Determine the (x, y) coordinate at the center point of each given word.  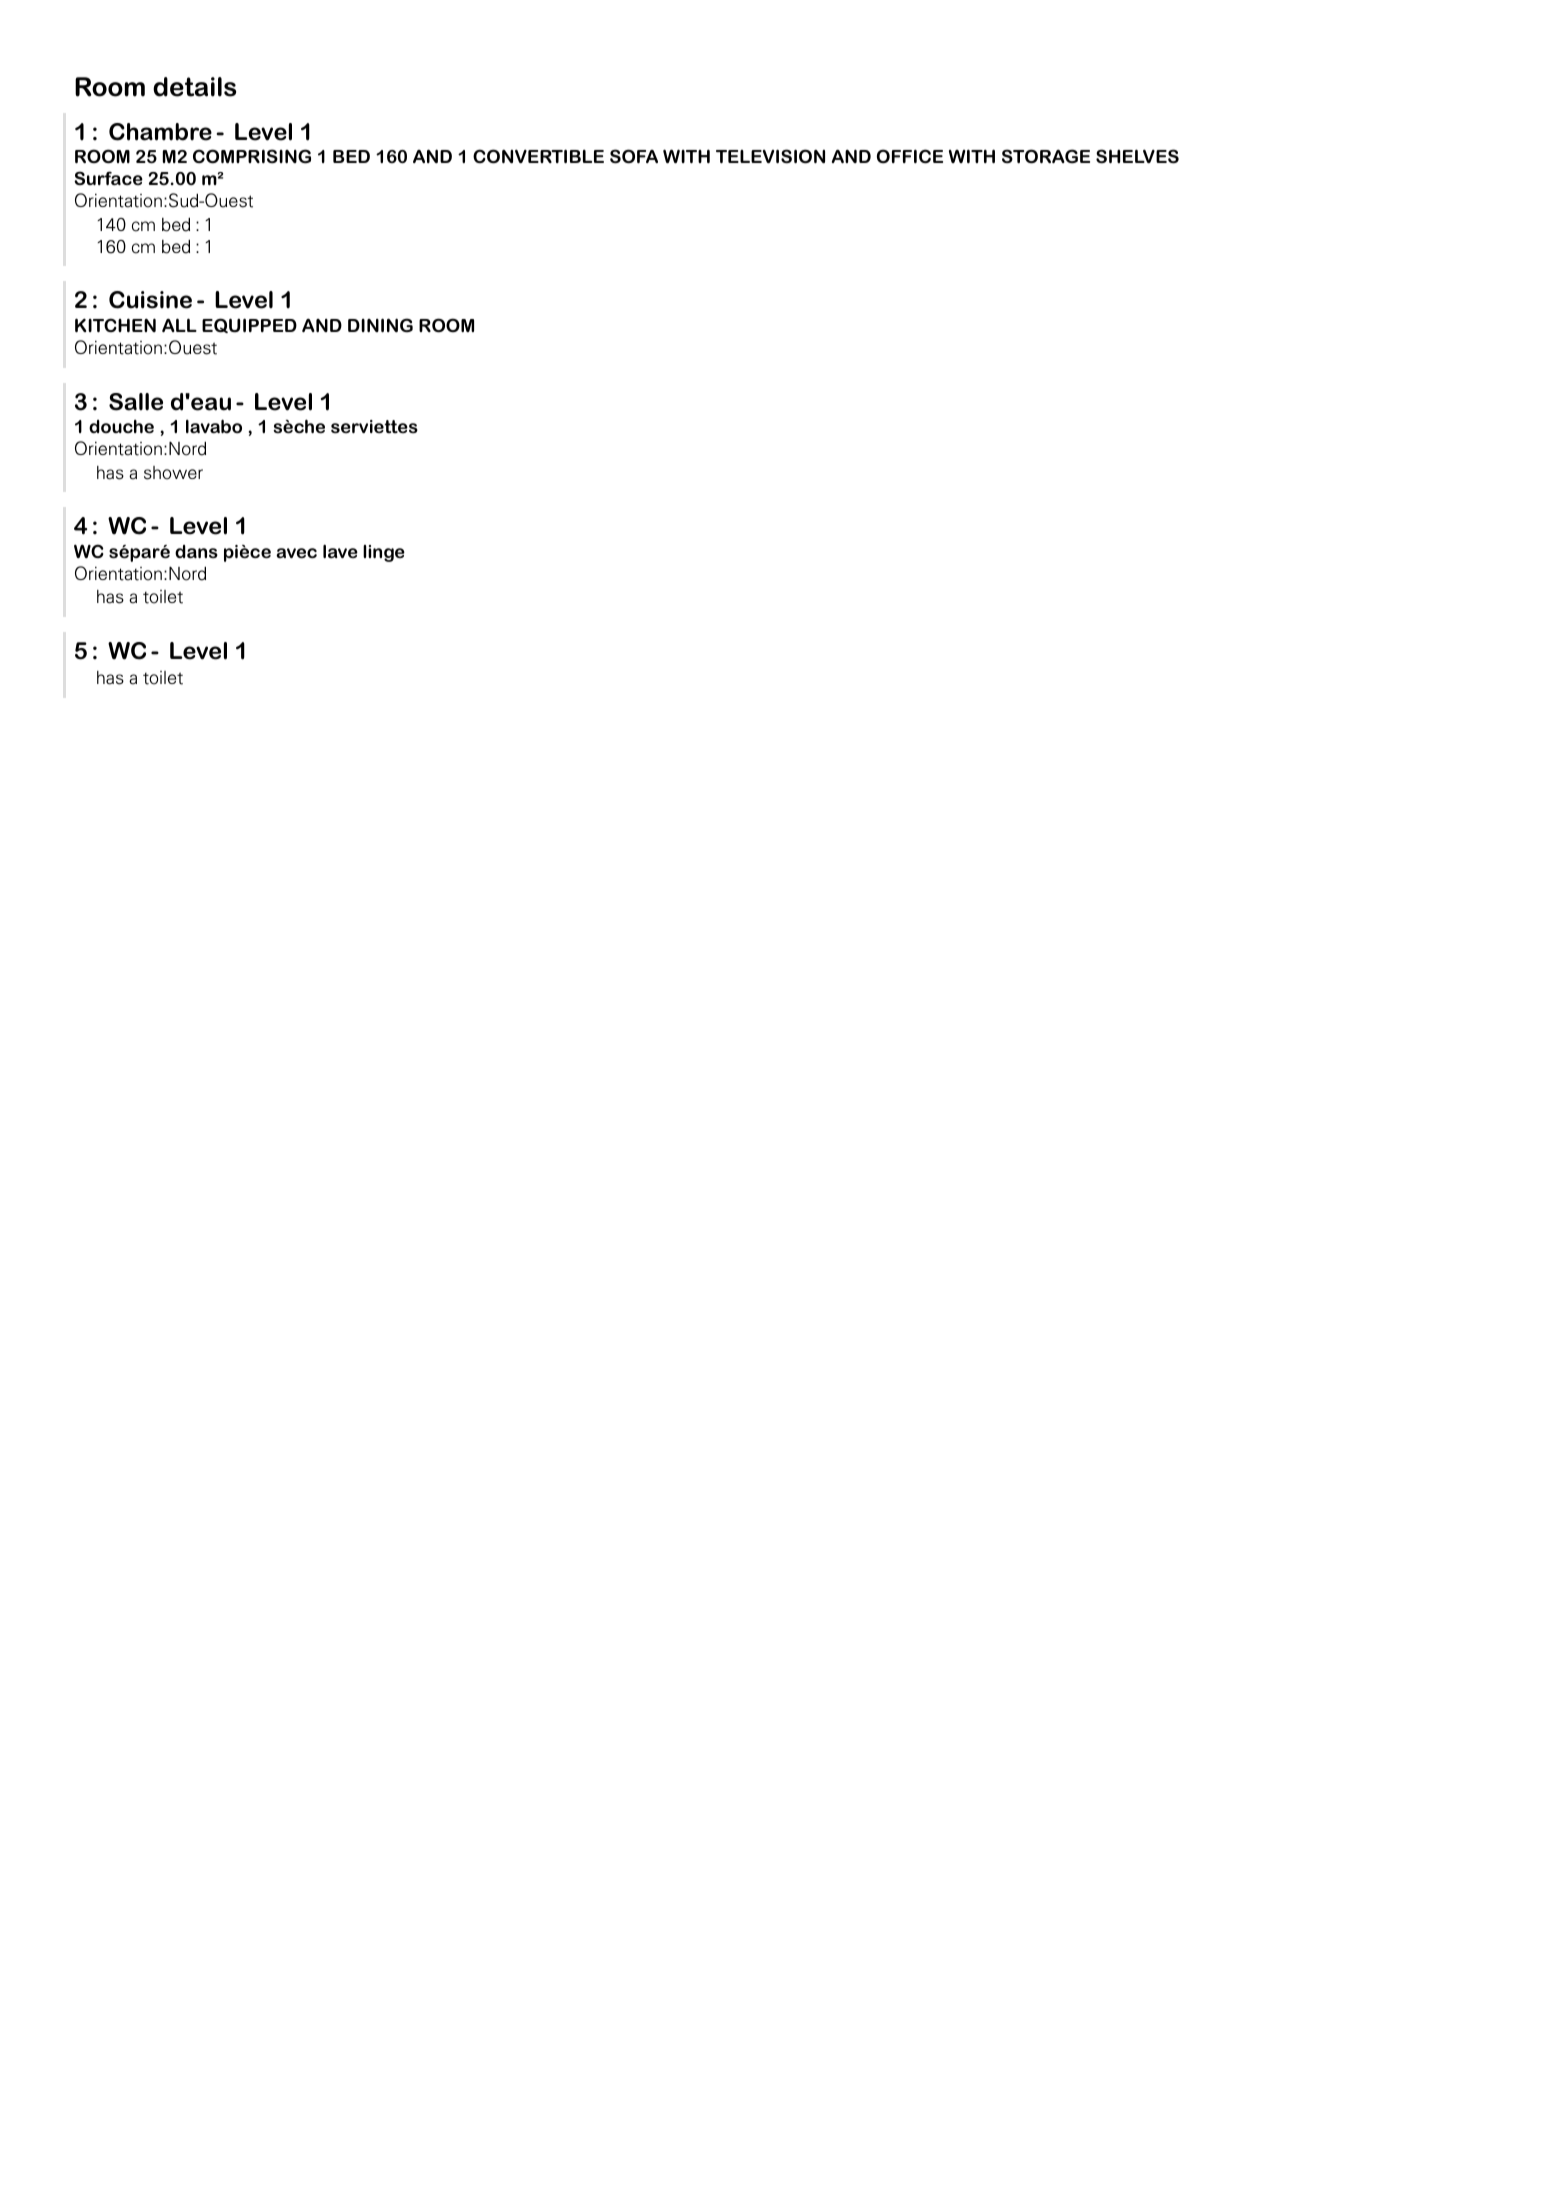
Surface (108, 178)
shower (173, 473)
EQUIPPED (249, 325)
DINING (380, 325)
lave (340, 551)
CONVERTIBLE (538, 156)
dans (196, 552)
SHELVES (1137, 156)
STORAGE (1046, 156)
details (194, 87)
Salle (136, 402)
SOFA (634, 156)
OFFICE (910, 156)
